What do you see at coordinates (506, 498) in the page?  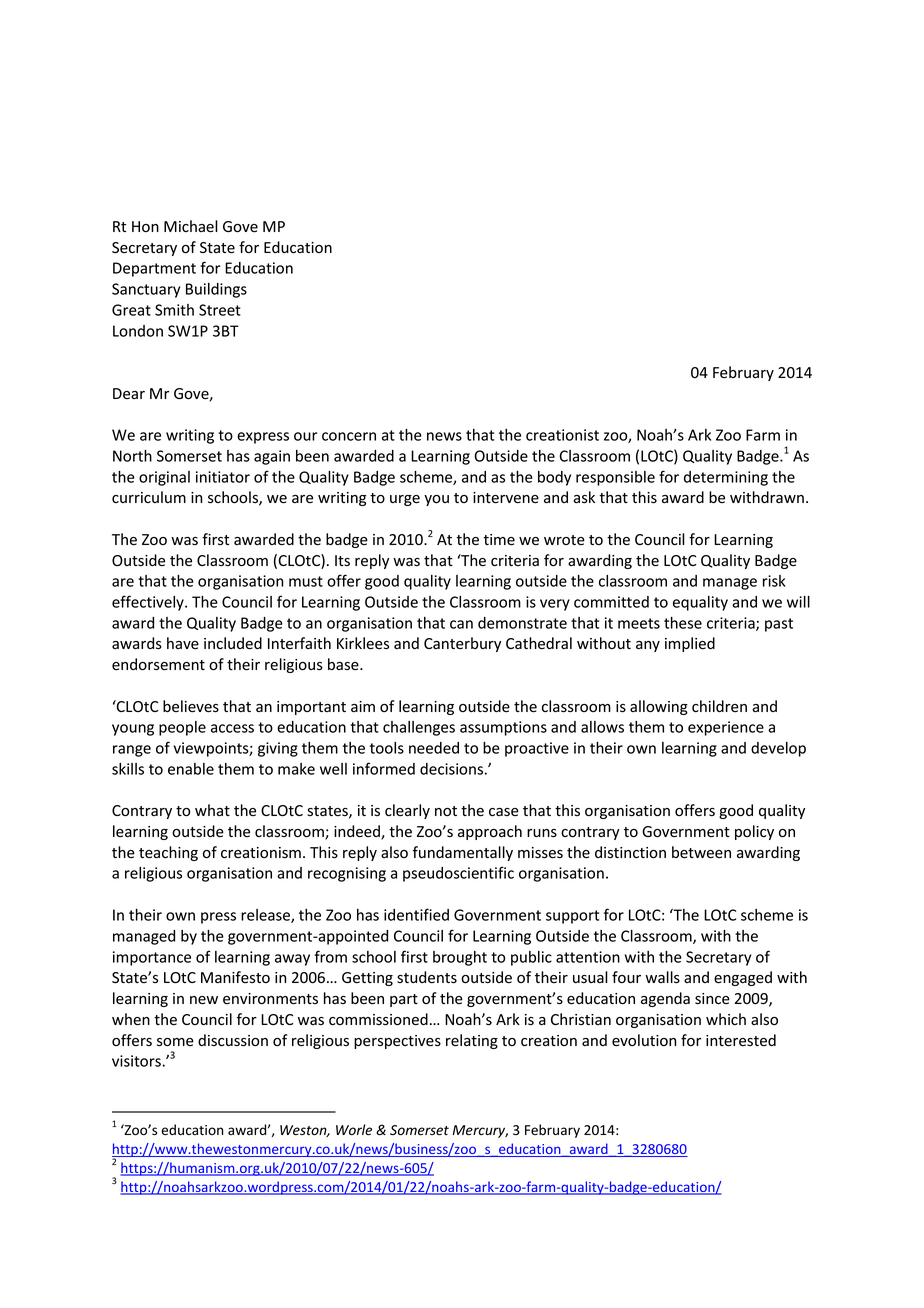 I see `intervene` at bounding box center [506, 498].
